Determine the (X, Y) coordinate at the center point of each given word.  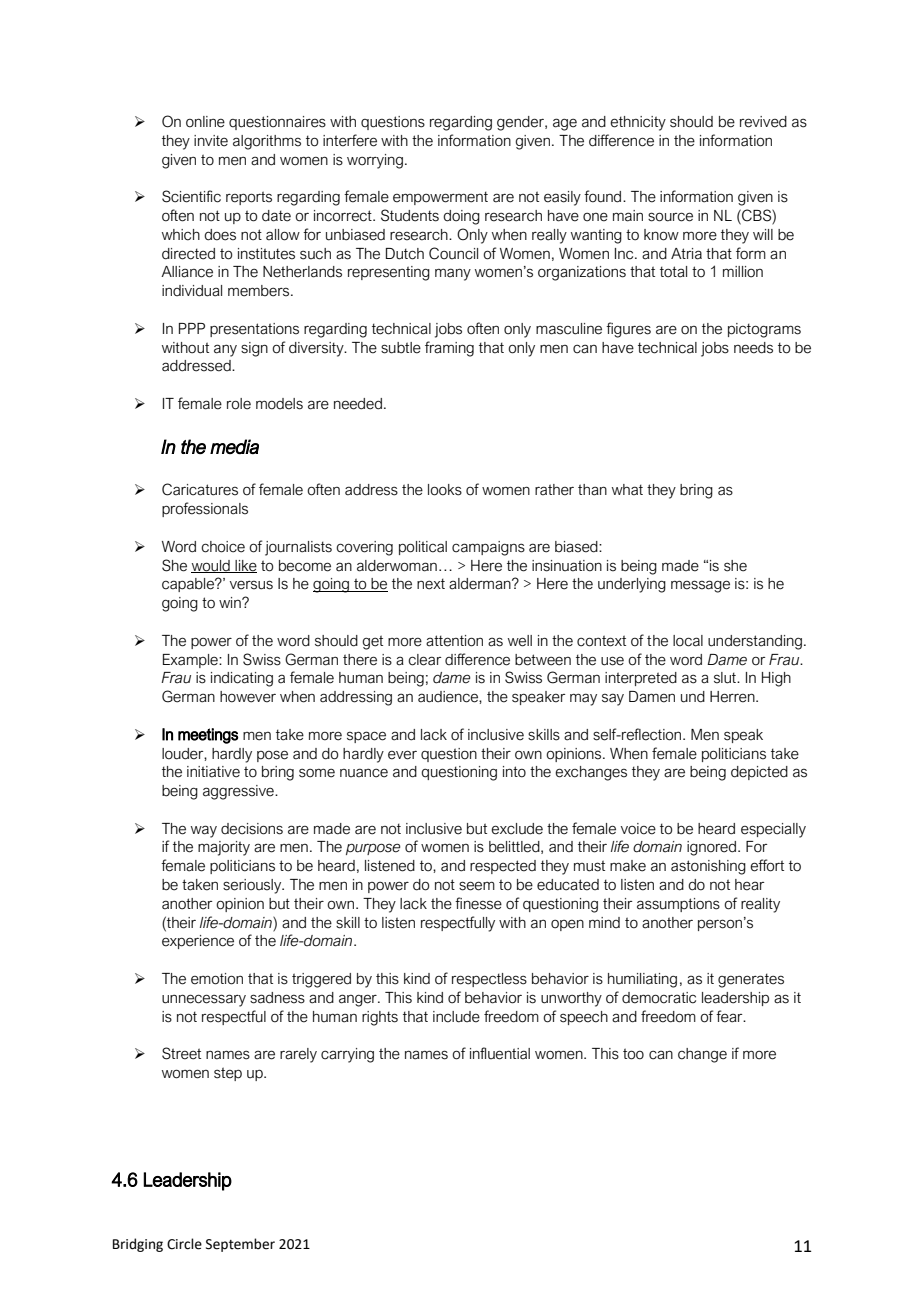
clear (424, 660)
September (240, 1245)
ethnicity (638, 123)
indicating (242, 679)
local (688, 641)
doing (461, 217)
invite (211, 141)
